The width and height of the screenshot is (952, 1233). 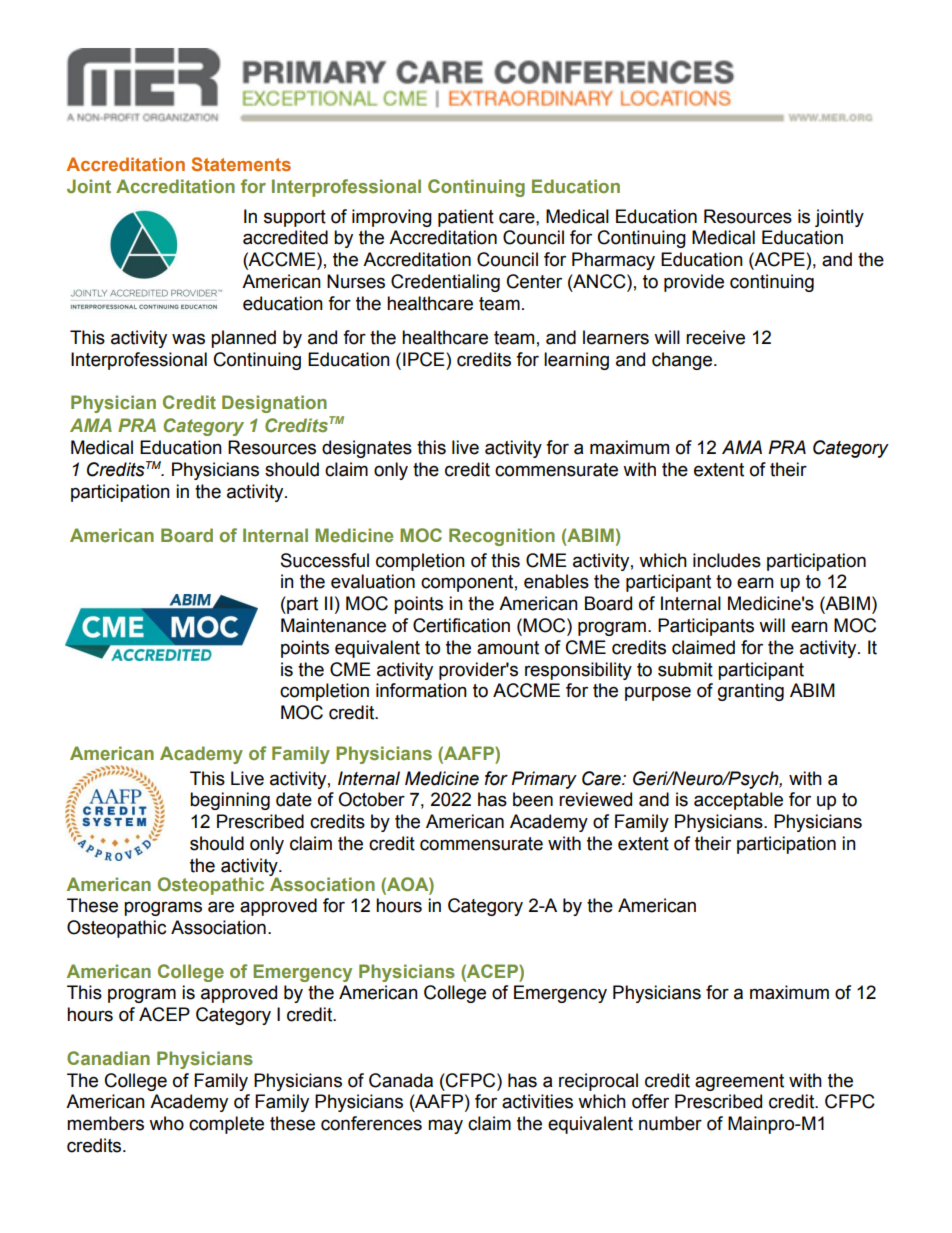 What do you see at coordinates (401, 1080) in the screenshot?
I see `Canada` at bounding box center [401, 1080].
